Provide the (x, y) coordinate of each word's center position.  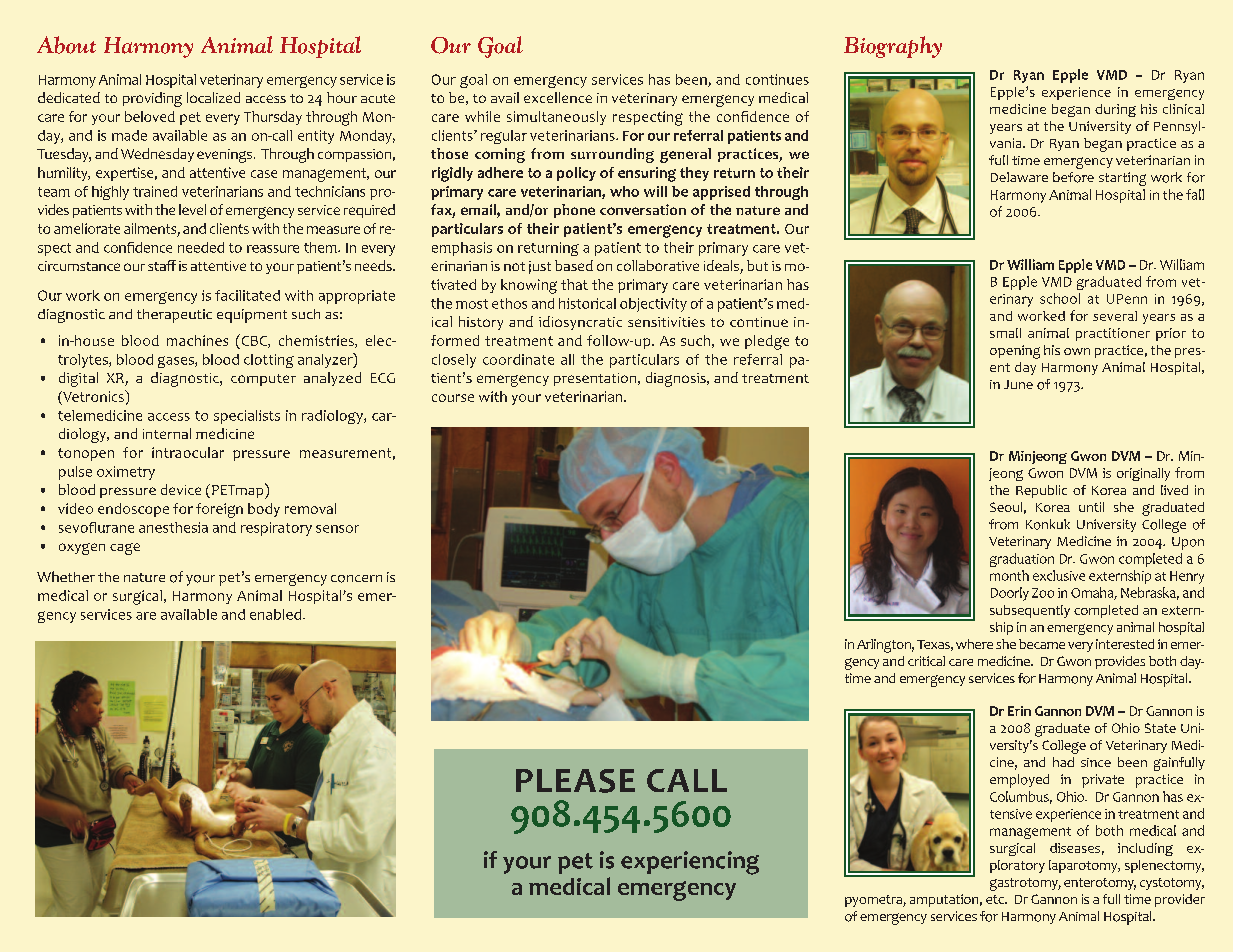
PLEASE (575, 781)
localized (213, 97)
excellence (558, 97)
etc (996, 899)
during (1115, 110)
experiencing (690, 863)
